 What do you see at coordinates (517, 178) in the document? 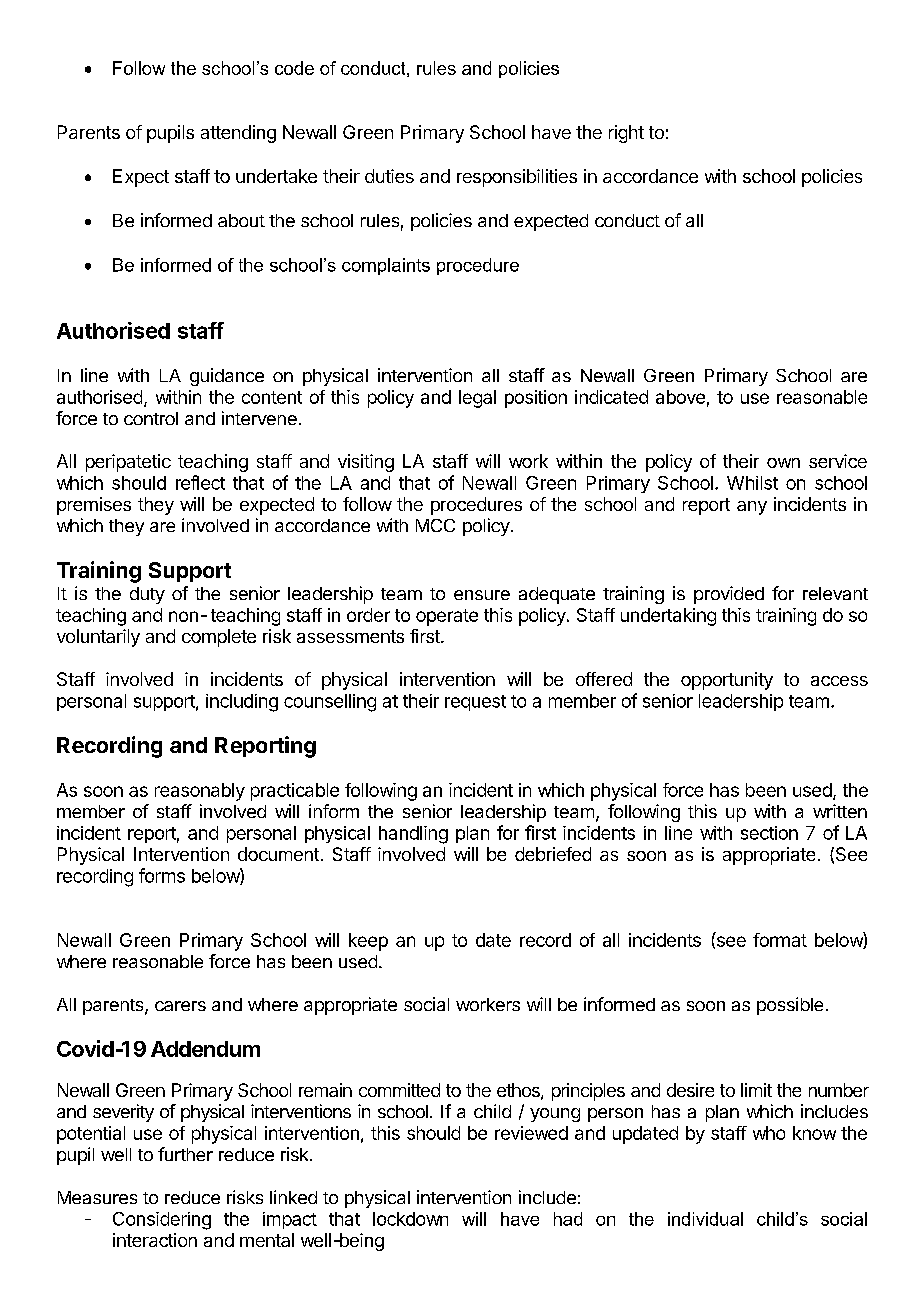
I see `responsibilities` at bounding box center [517, 178].
